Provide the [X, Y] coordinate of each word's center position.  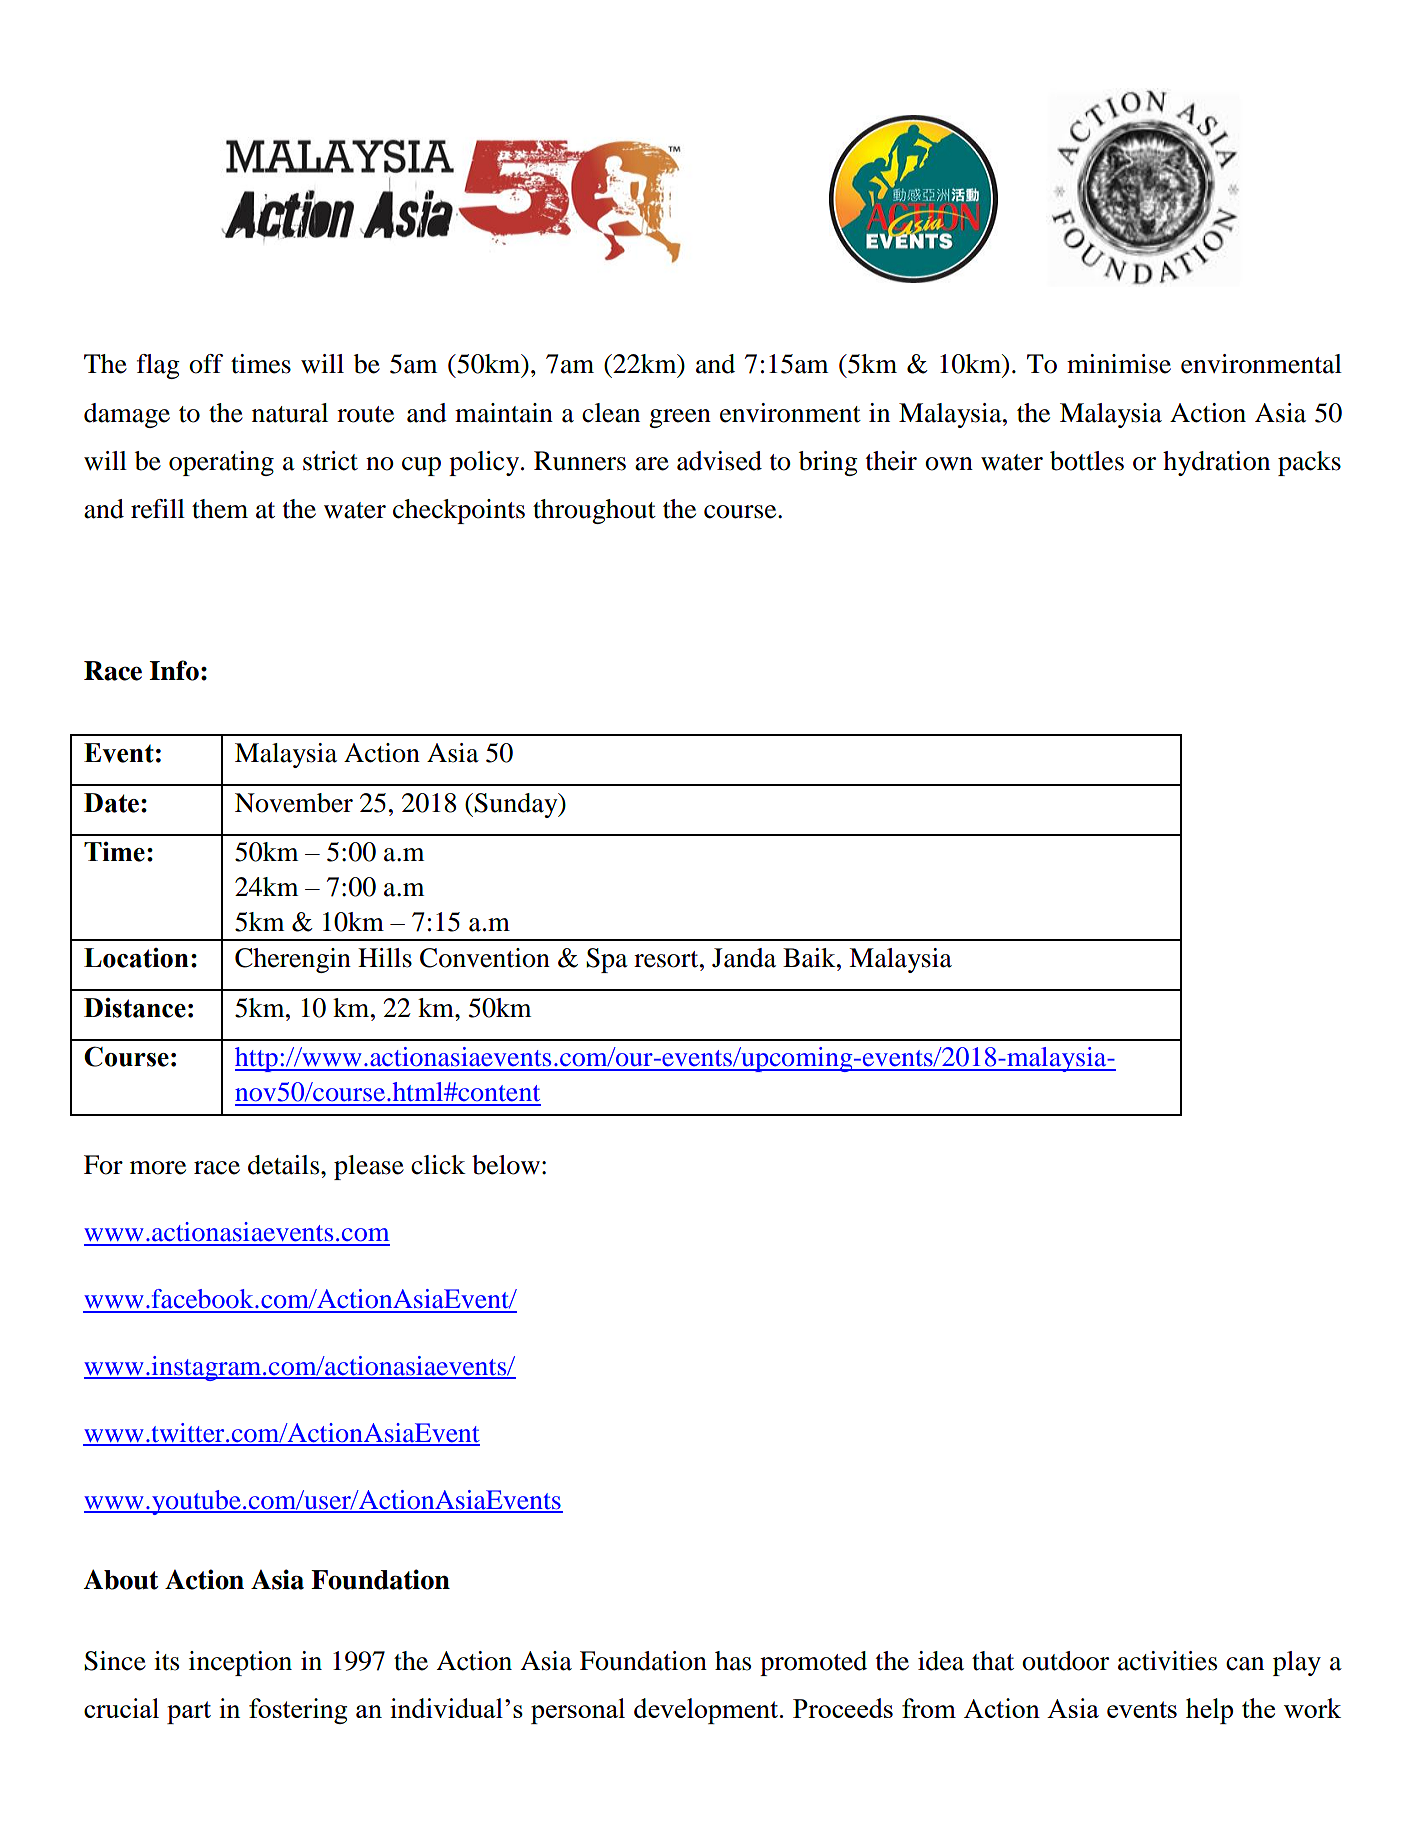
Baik [810, 958]
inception [240, 1663]
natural [290, 413]
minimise [1119, 364]
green [680, 418]
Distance [135, 1008]
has [733, 1661]
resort [667, 959]
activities [1167, 1661]
